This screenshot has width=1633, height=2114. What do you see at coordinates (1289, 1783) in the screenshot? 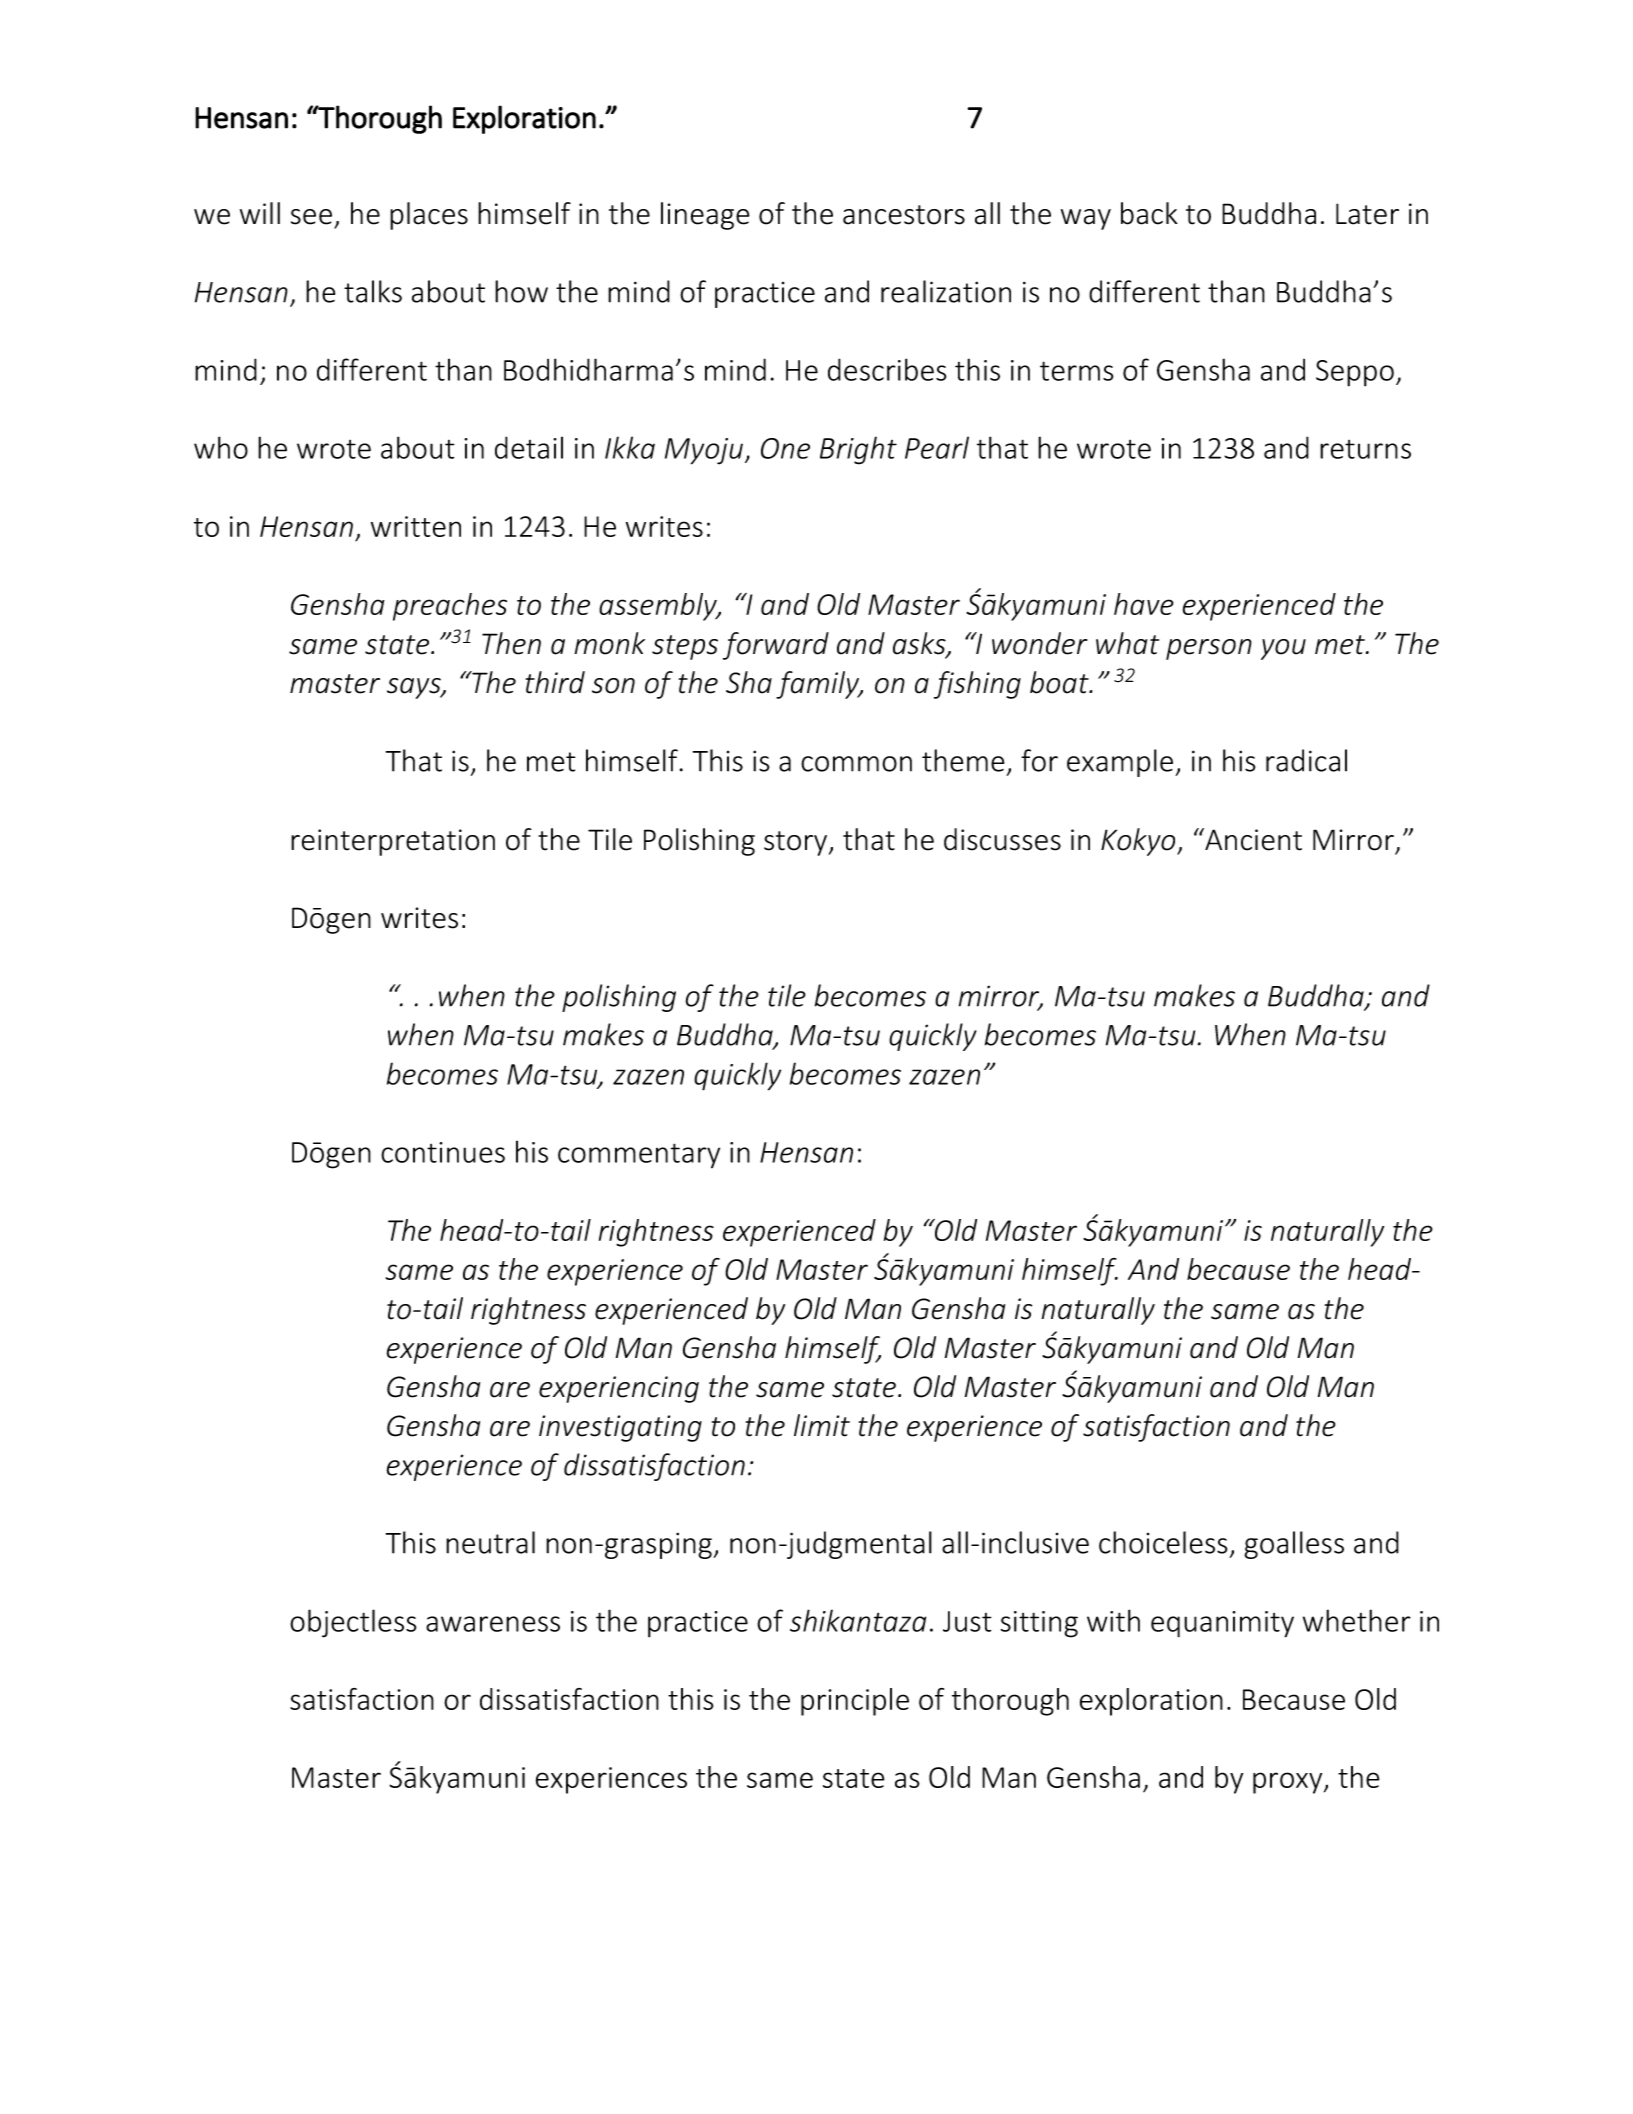
I see `proxy` at bounding box center [1289, 1783].
